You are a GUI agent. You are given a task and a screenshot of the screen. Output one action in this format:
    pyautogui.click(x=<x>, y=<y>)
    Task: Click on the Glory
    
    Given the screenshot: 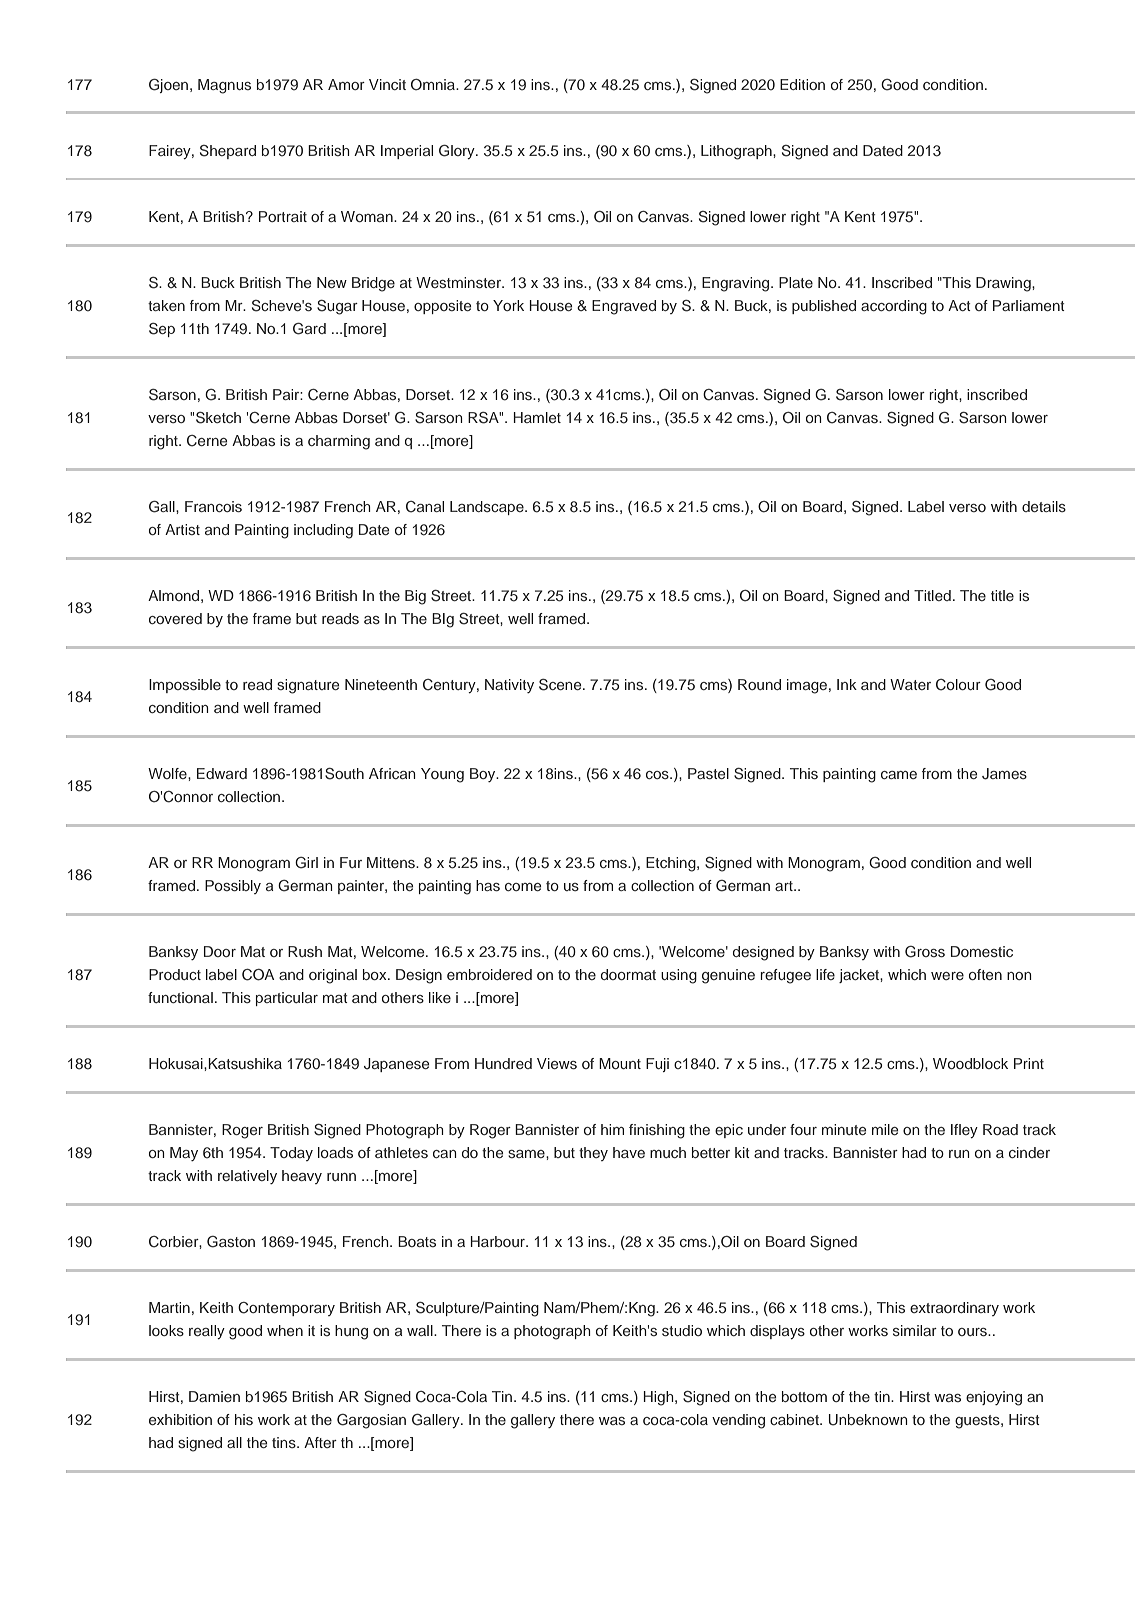 What is the action you would take?
    pyautogui.click(x=458, y=152)
